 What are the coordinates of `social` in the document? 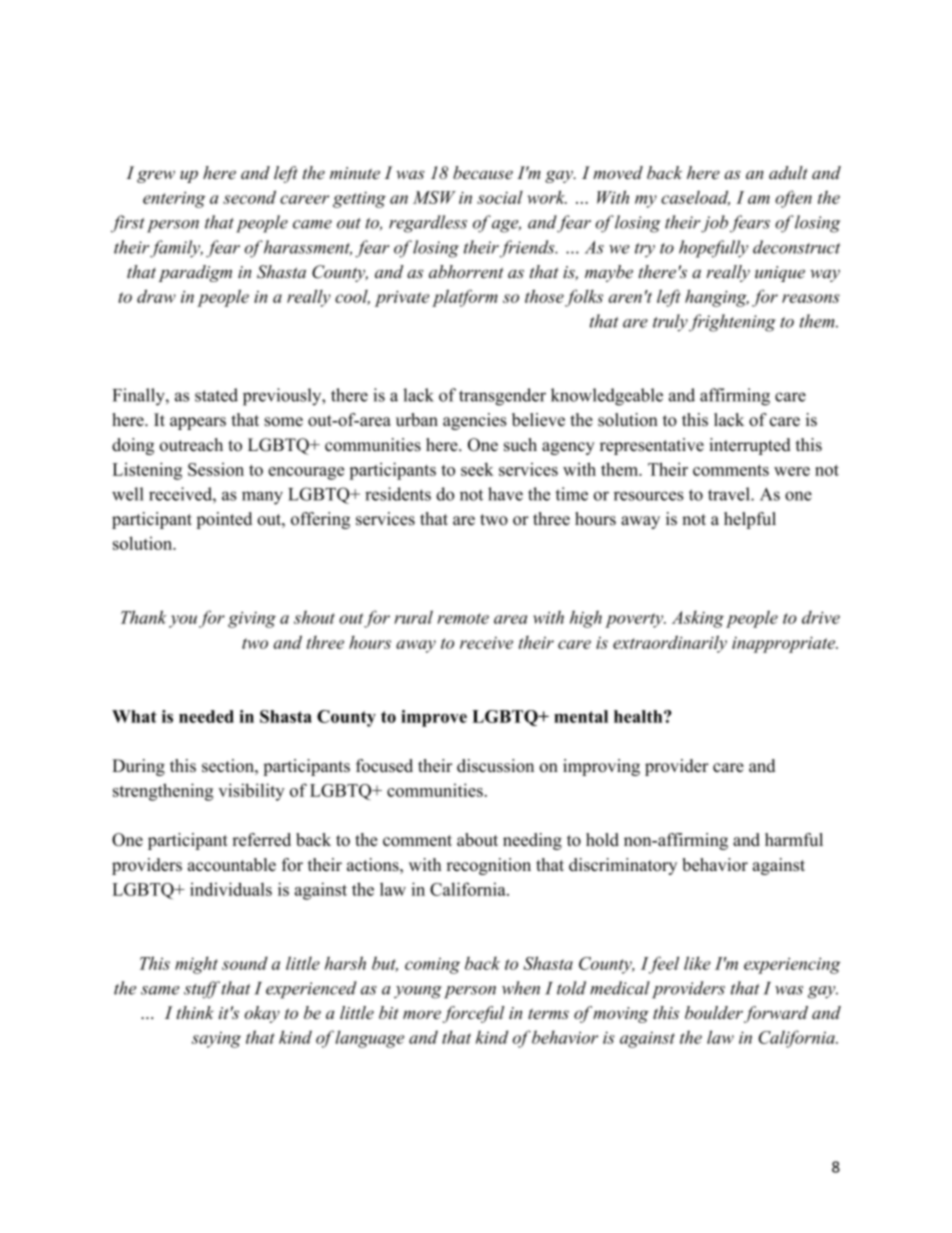 It's located at (500, 197).
